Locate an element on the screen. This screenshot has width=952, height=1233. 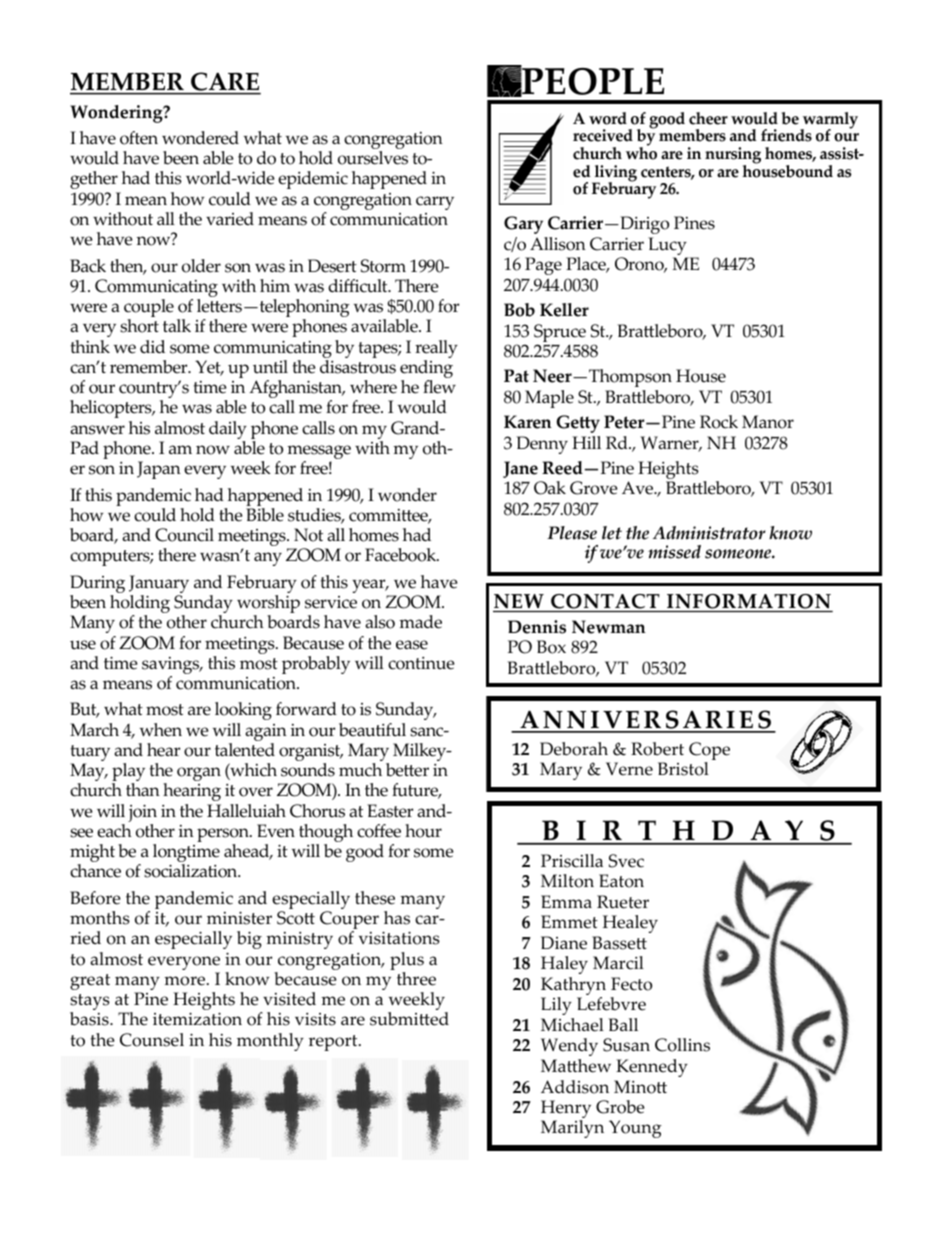
INFORMATION is located at coordinates (749, 603).
